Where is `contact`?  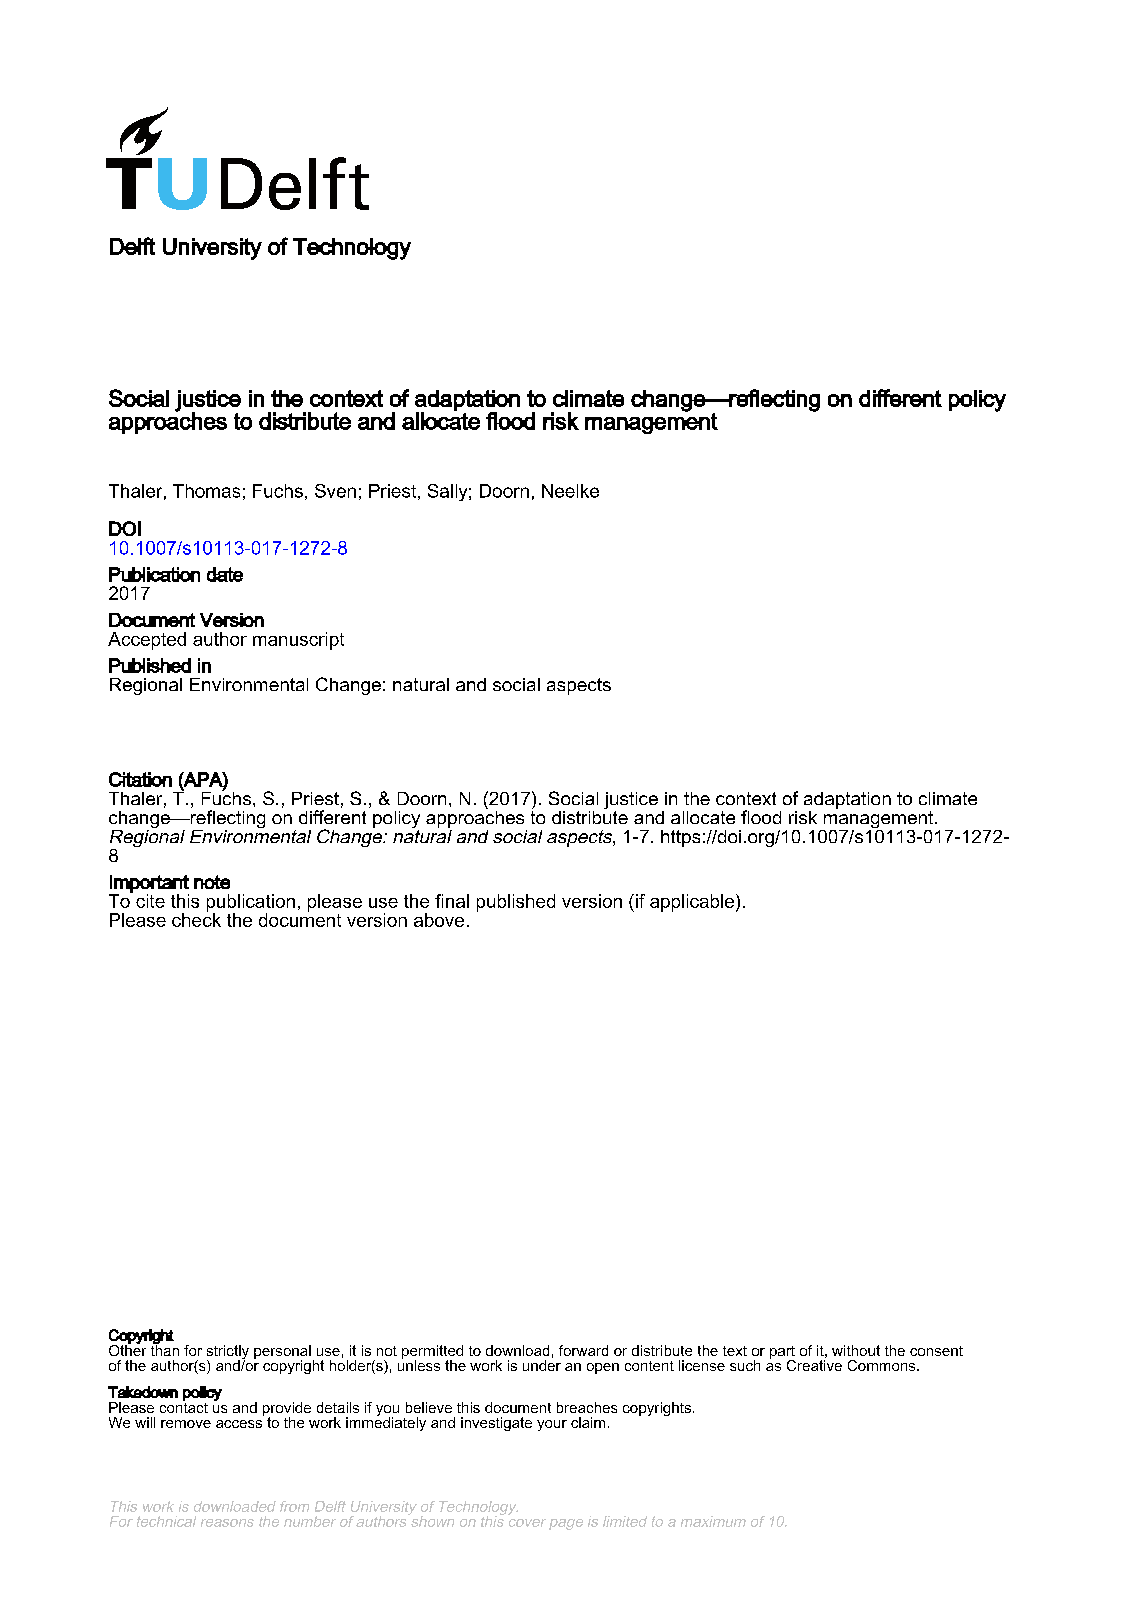
contact is located at coordinates (184, 1406).
